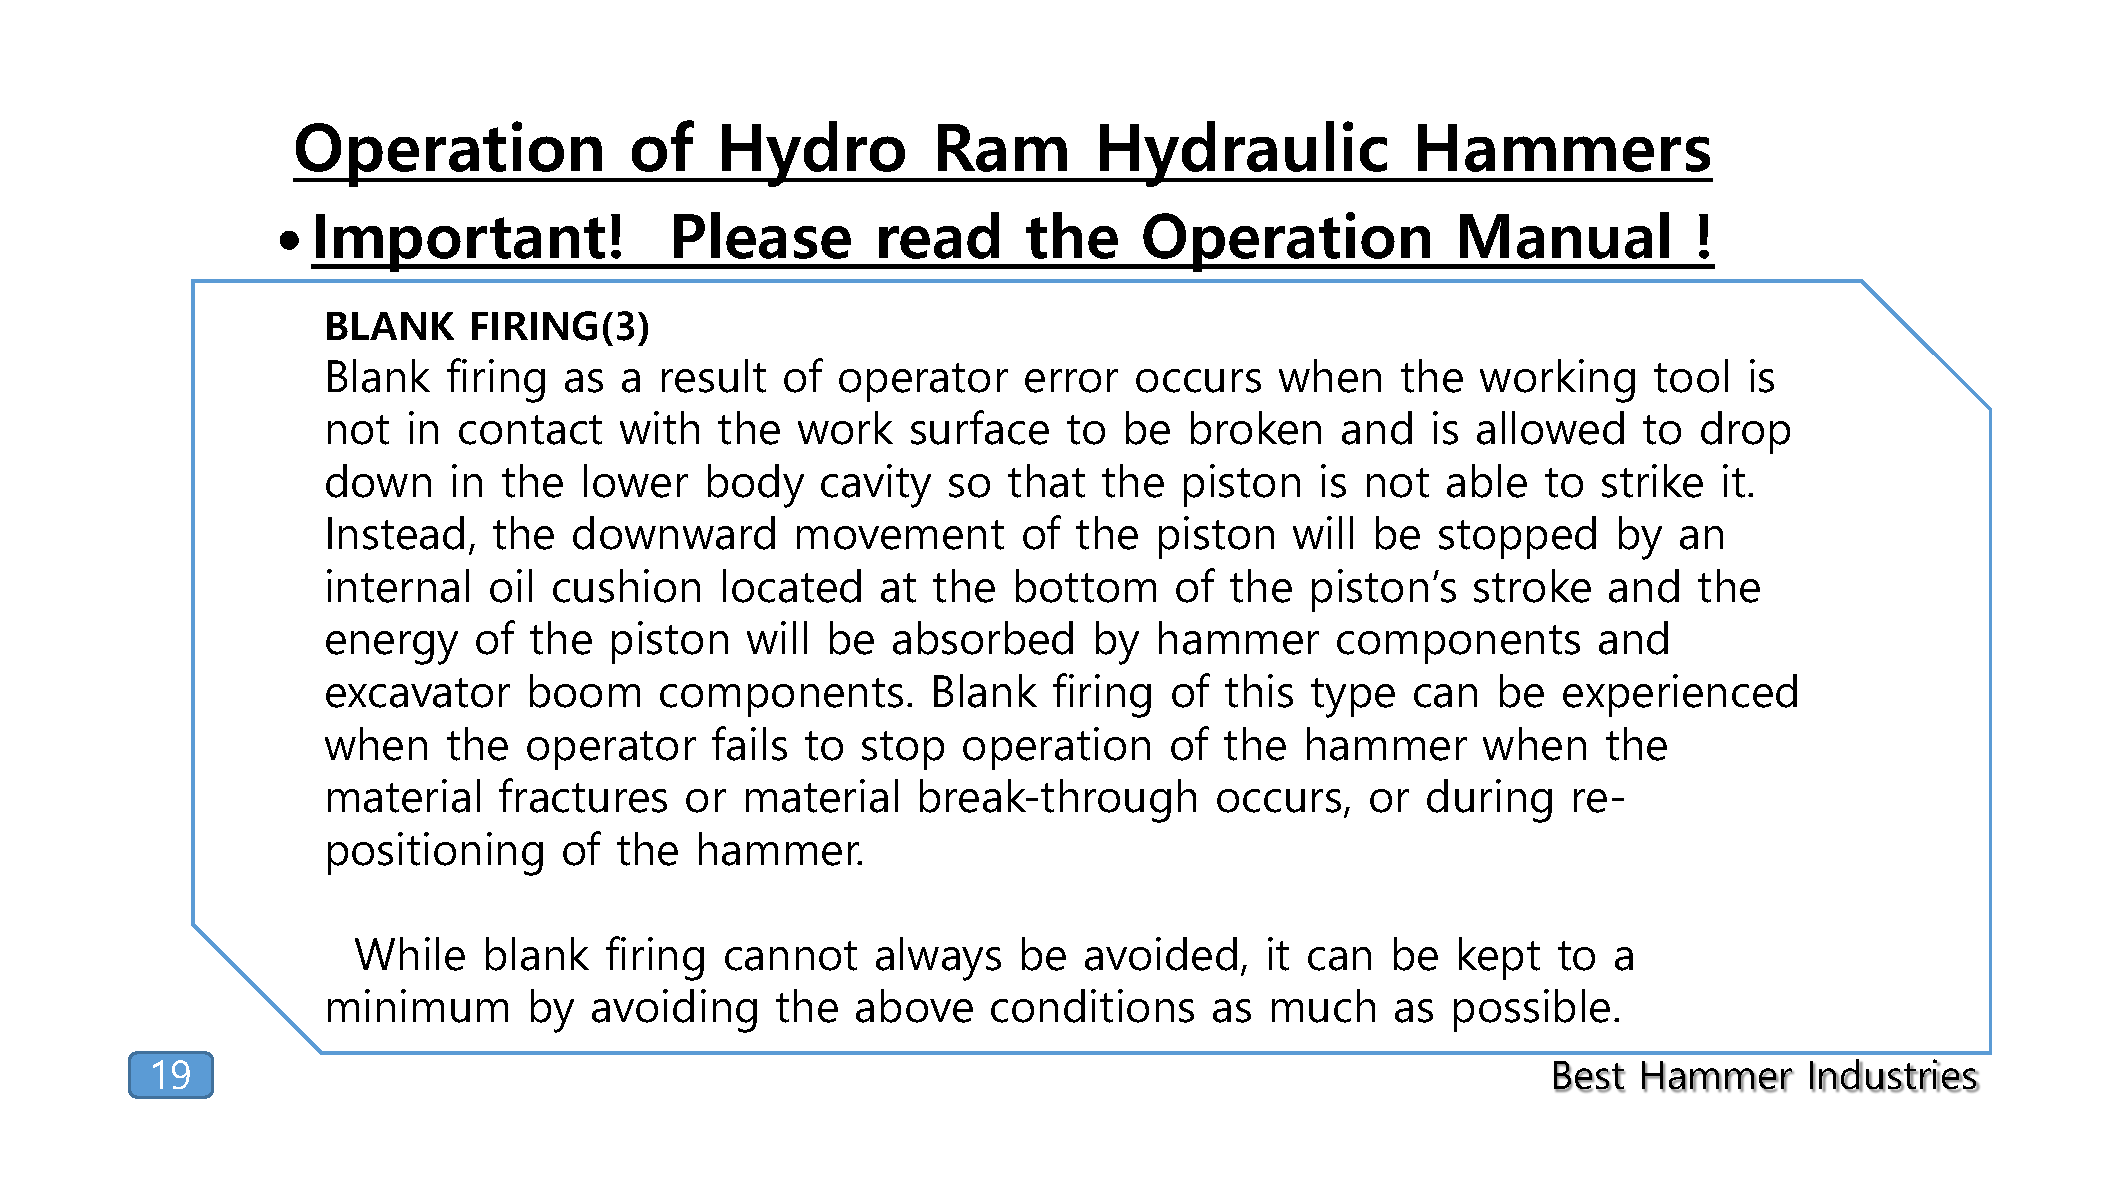 This document has width=2102, height=1182. Describe the element at coordinates (1243, 154) in the document. I see `Hydraulic` at that location.
